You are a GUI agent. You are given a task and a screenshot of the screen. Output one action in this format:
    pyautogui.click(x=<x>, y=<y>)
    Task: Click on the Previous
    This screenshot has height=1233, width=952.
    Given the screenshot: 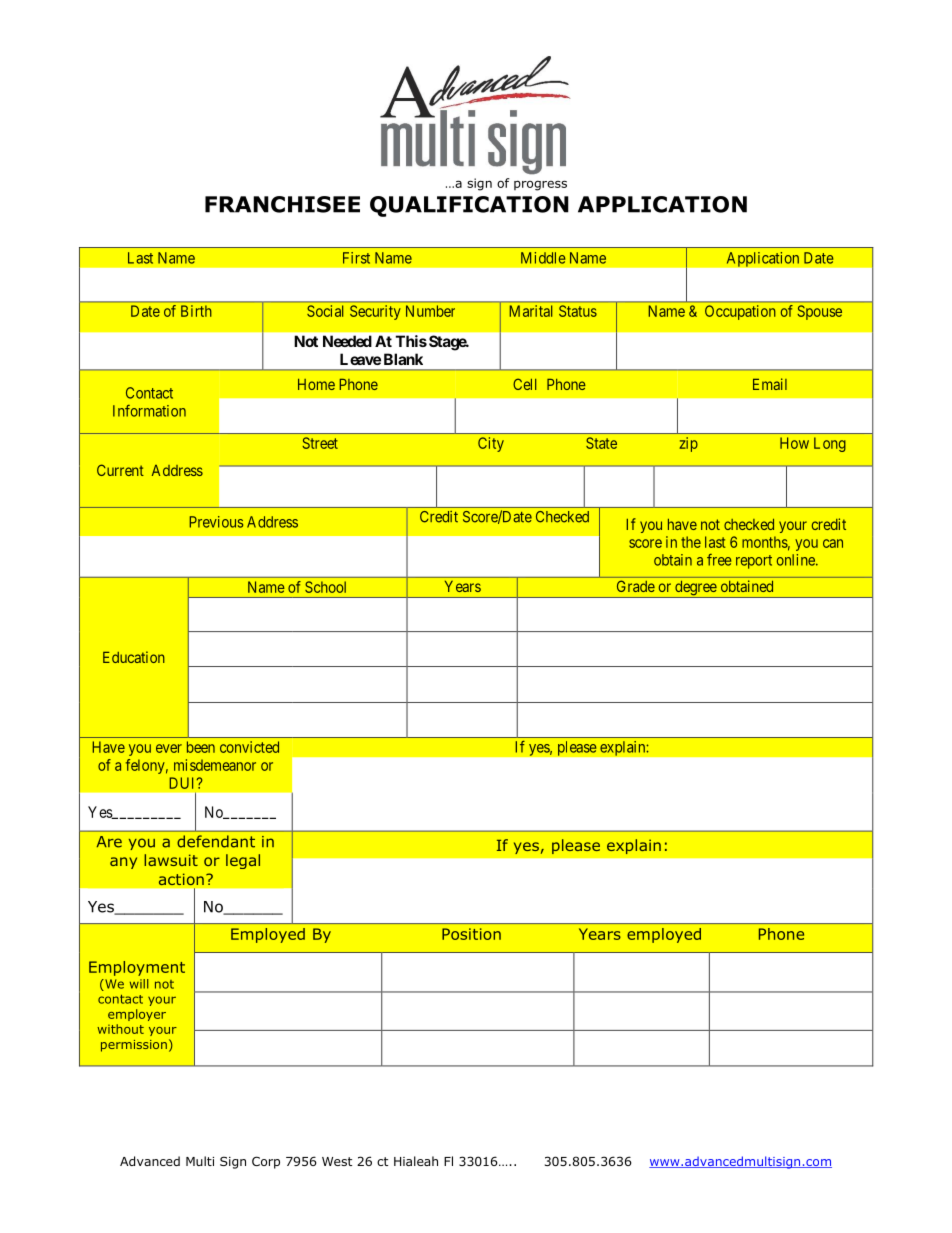 What is the action you would take?
    pyautogui.click(x=216, y=522)
